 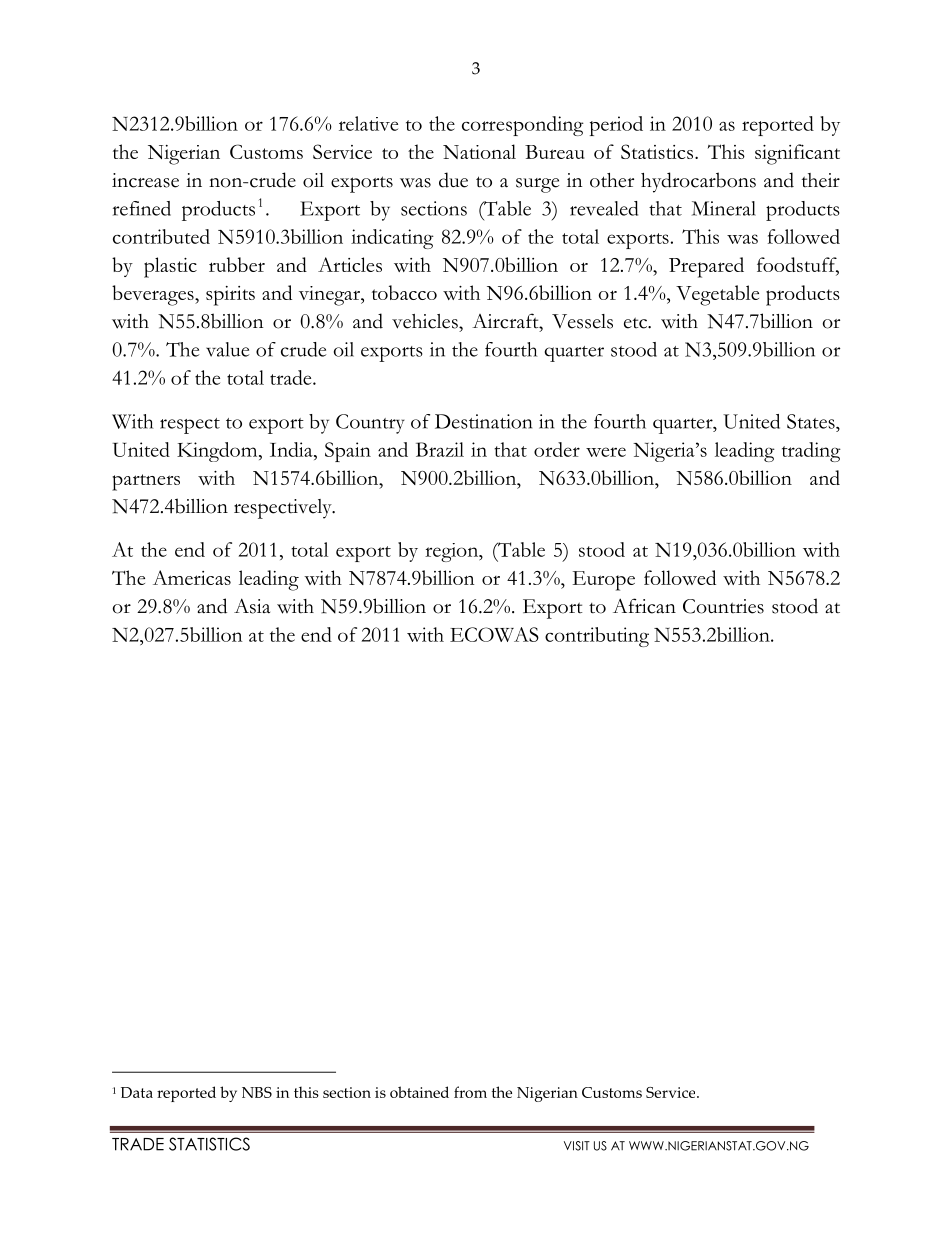 What do you see at coordinates (145, 180) in the image?
I see `increase` at bounding box center [145, 180].
